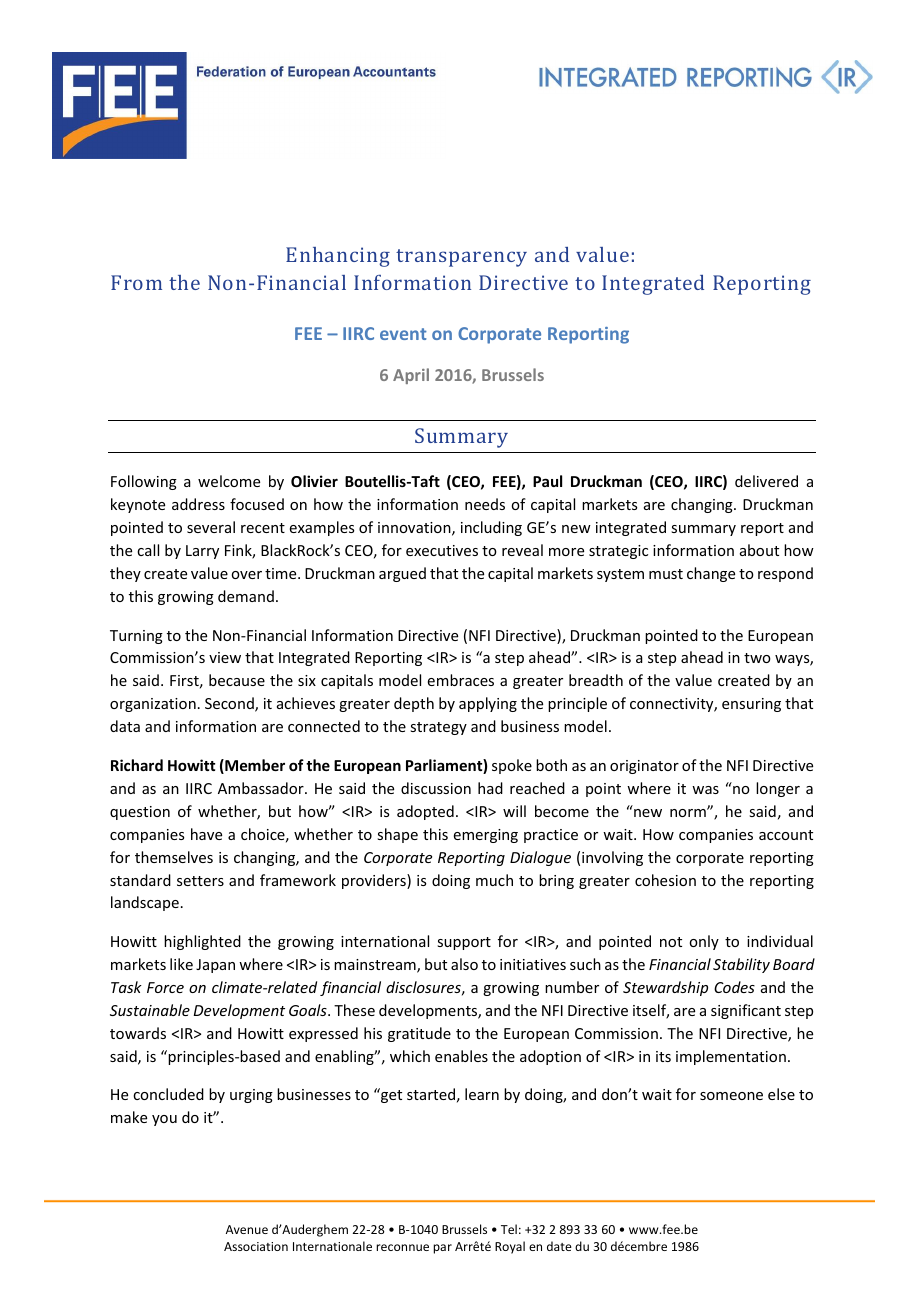  What do you see at coordinates (136, 282) in the document?
I see `From` at bounding box center [136, 282].
